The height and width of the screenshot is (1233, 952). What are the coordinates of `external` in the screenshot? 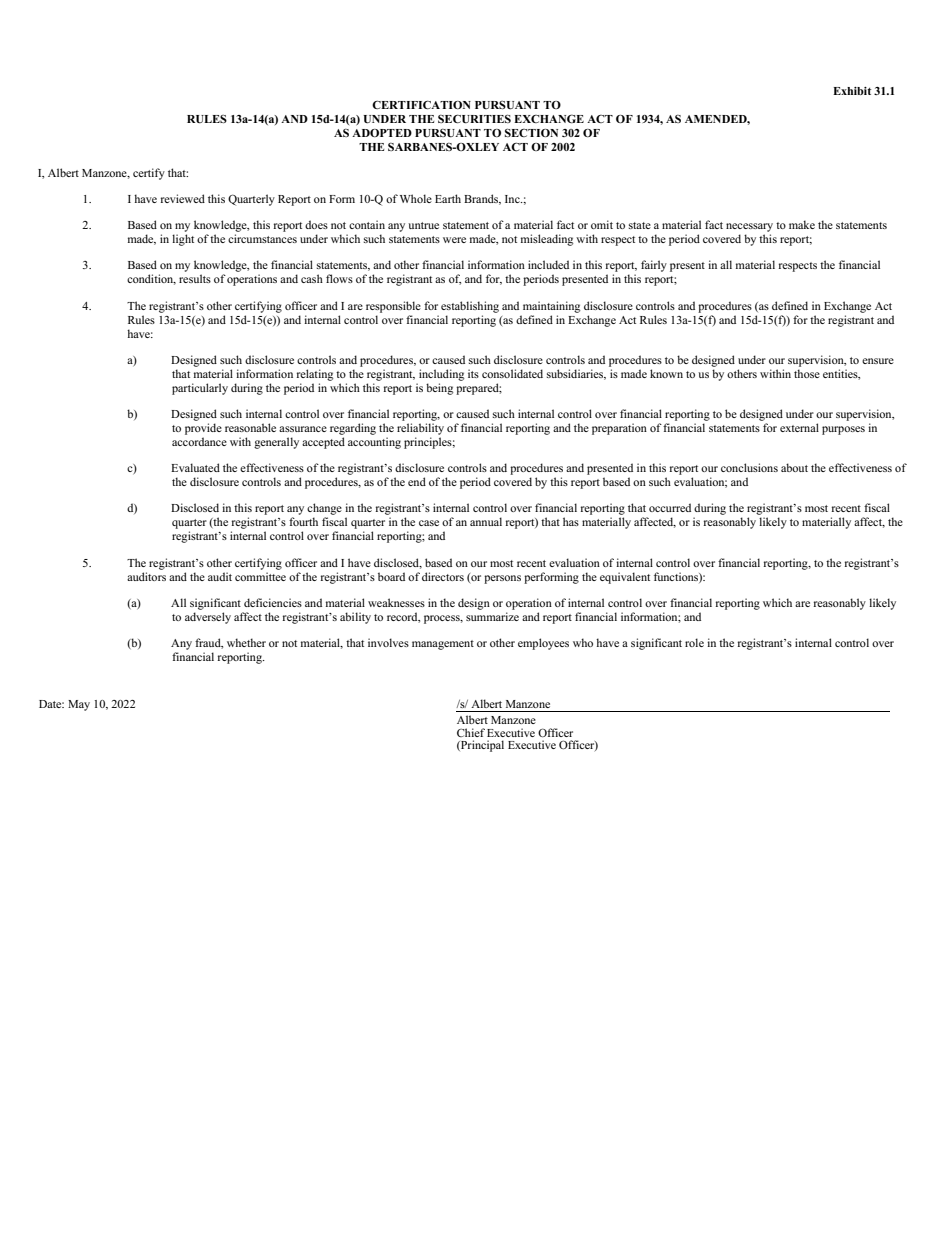 It's located at (799, 427).
